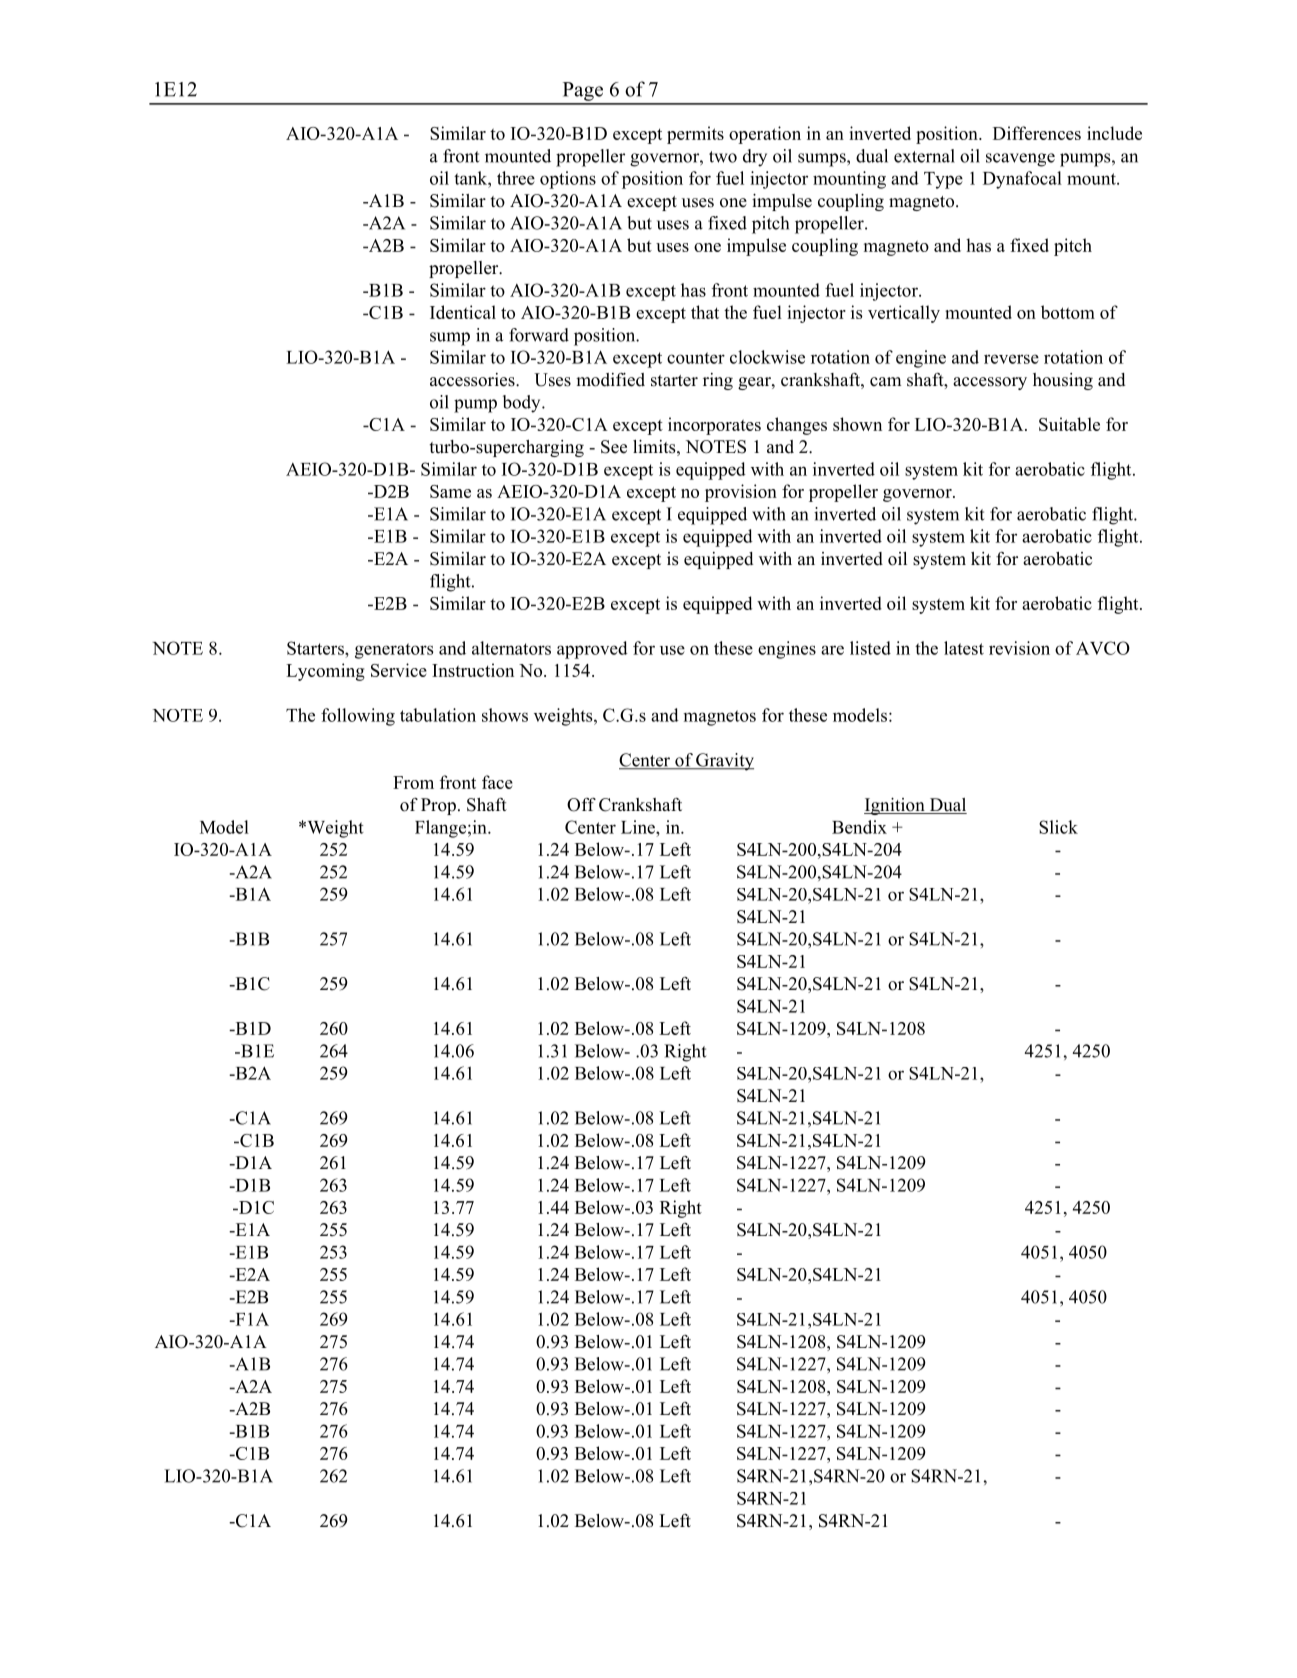 Image resolution: width=1297 pixels, height=1678 pixels. Describe the element at coordinates (723, 157) in the page. I see `two` at that location.
